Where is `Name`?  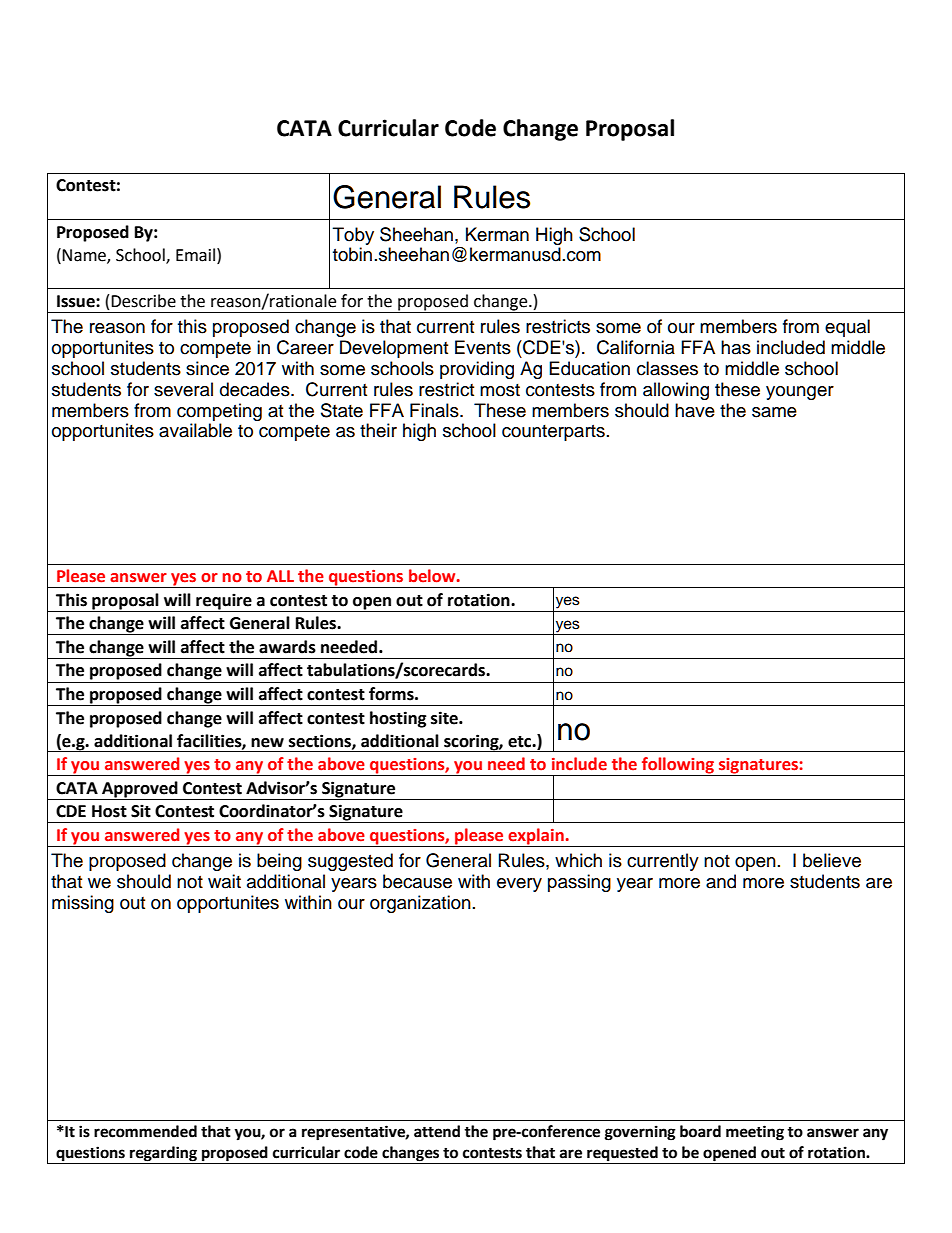 Name is located at coordinates (85, 256).
